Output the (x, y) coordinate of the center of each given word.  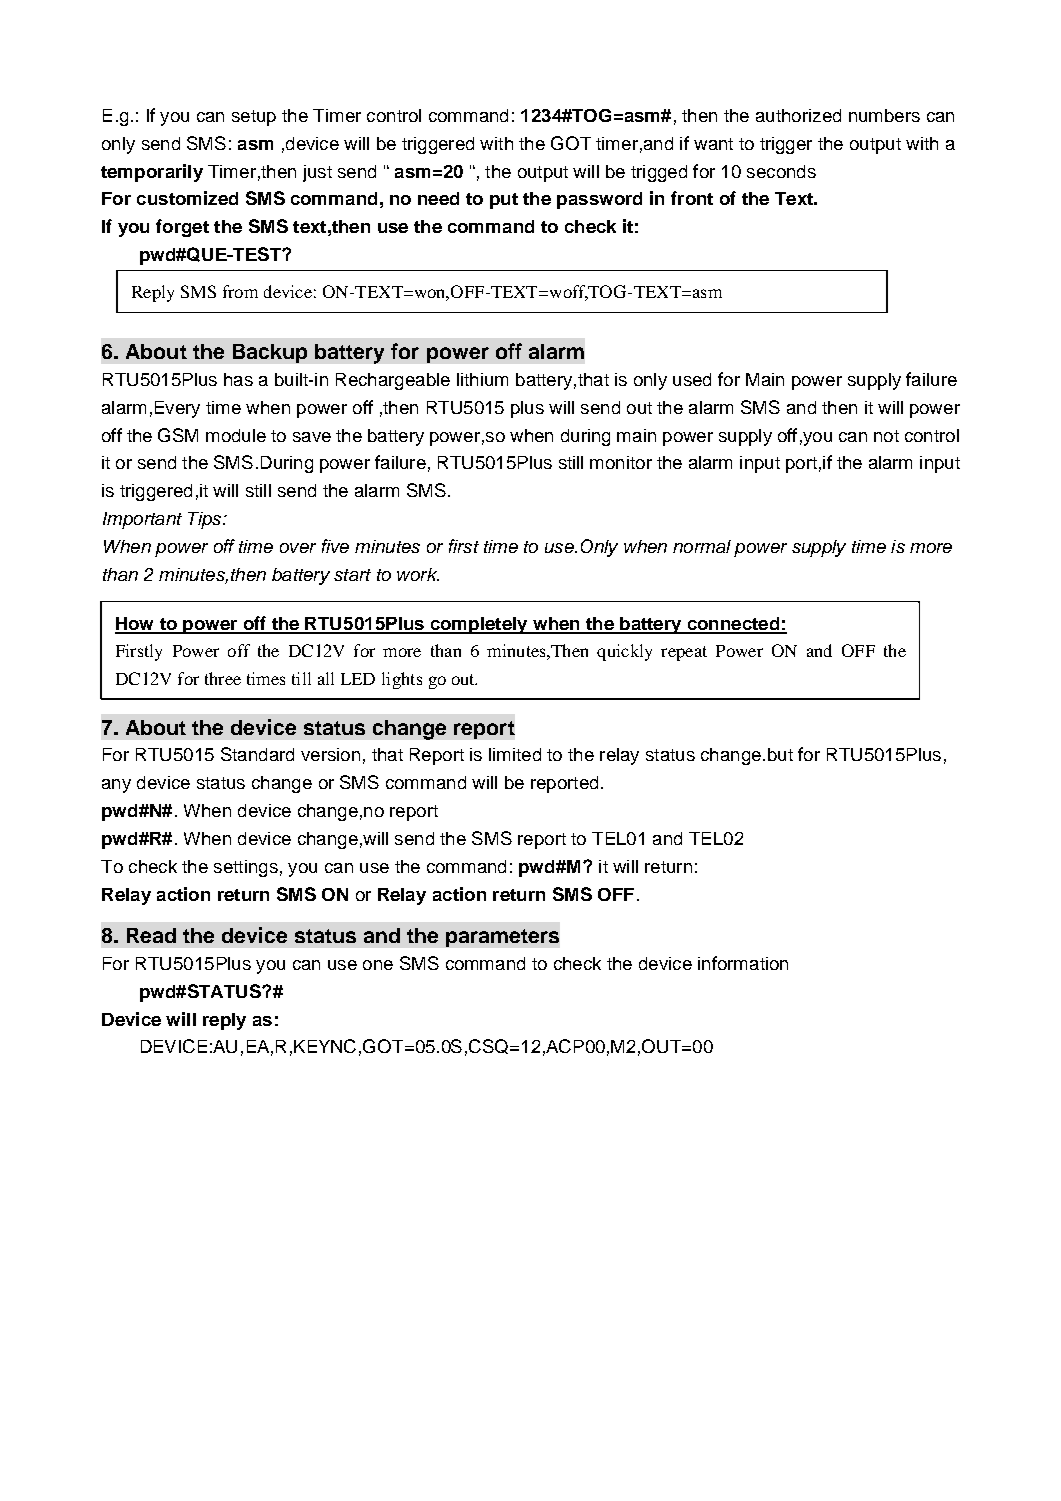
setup (254, 118)
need (438, 198)
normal (702, 546)
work (418, 574)
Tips (206, 520)
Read (151, 935)
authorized (798, 115)
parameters (502, 938)
